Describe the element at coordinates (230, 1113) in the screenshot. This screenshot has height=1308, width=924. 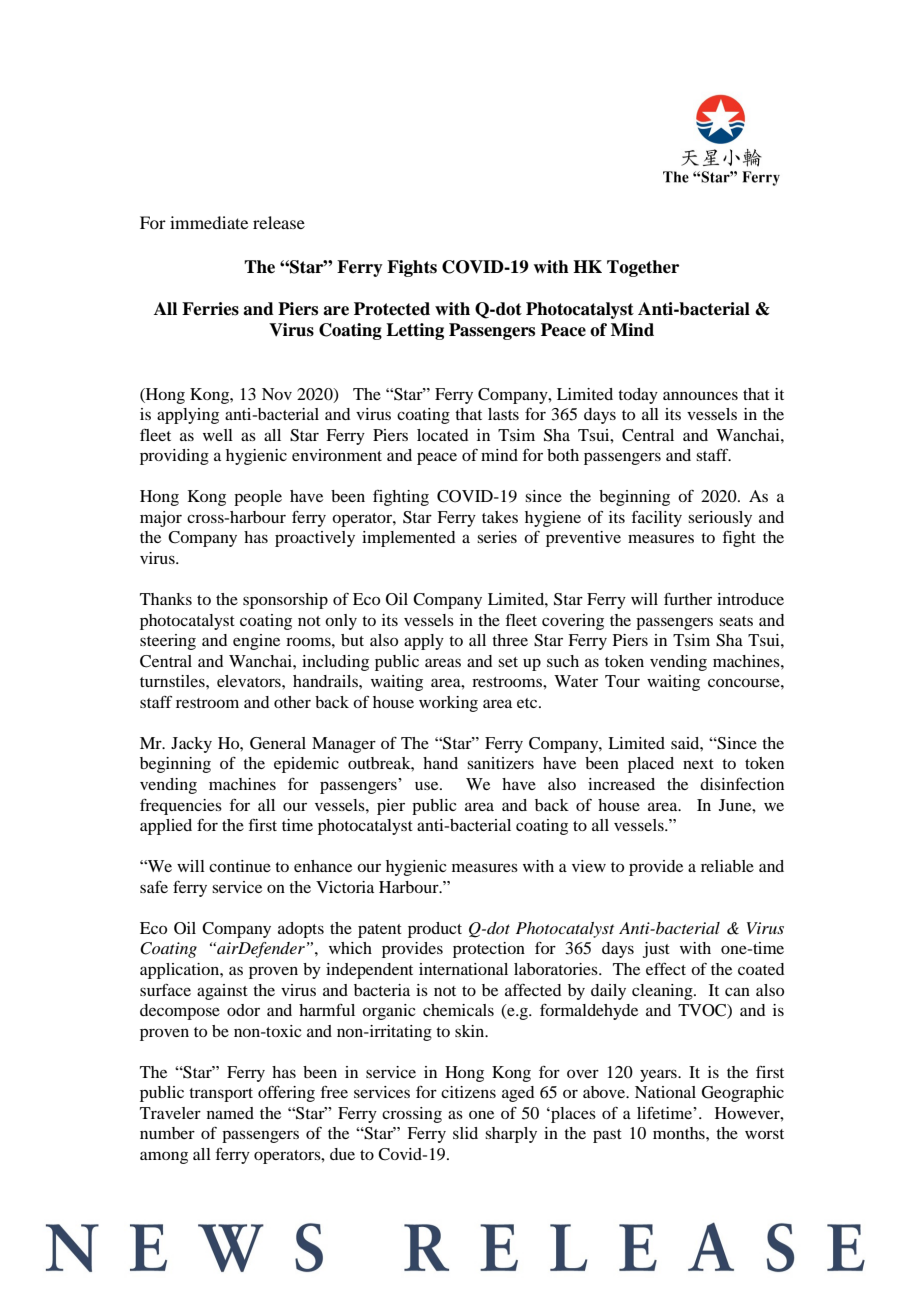
I see `named` at that location.
